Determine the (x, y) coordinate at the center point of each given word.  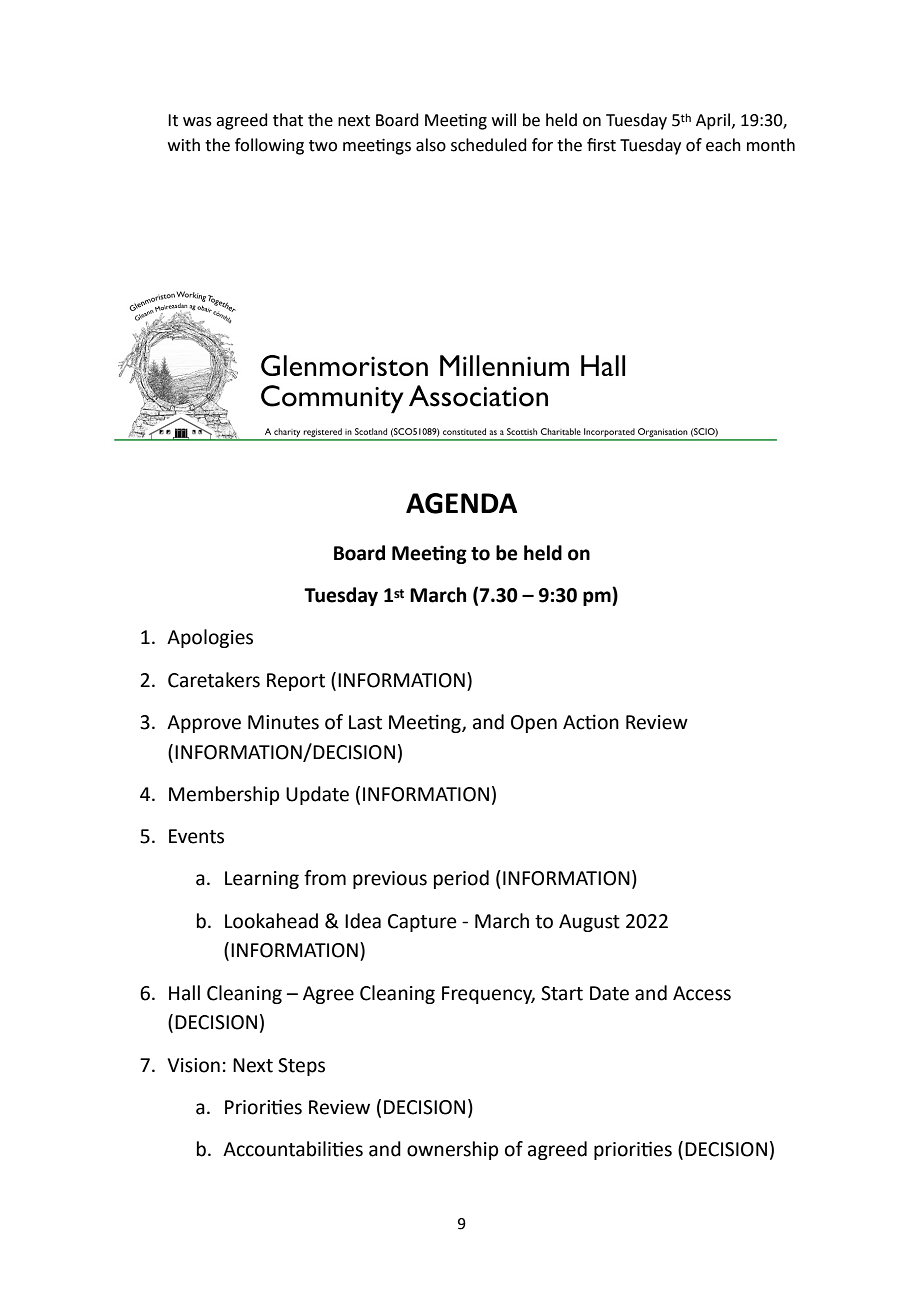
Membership (224, 795)
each (723, 145)
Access (702, 993)
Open (534, 724)
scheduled (489, 145)
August (589, 923)
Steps (301, 1067)
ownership (452, 1150)
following (269, 146)
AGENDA (461, 503)
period (461, 879)
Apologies (210, 638)
